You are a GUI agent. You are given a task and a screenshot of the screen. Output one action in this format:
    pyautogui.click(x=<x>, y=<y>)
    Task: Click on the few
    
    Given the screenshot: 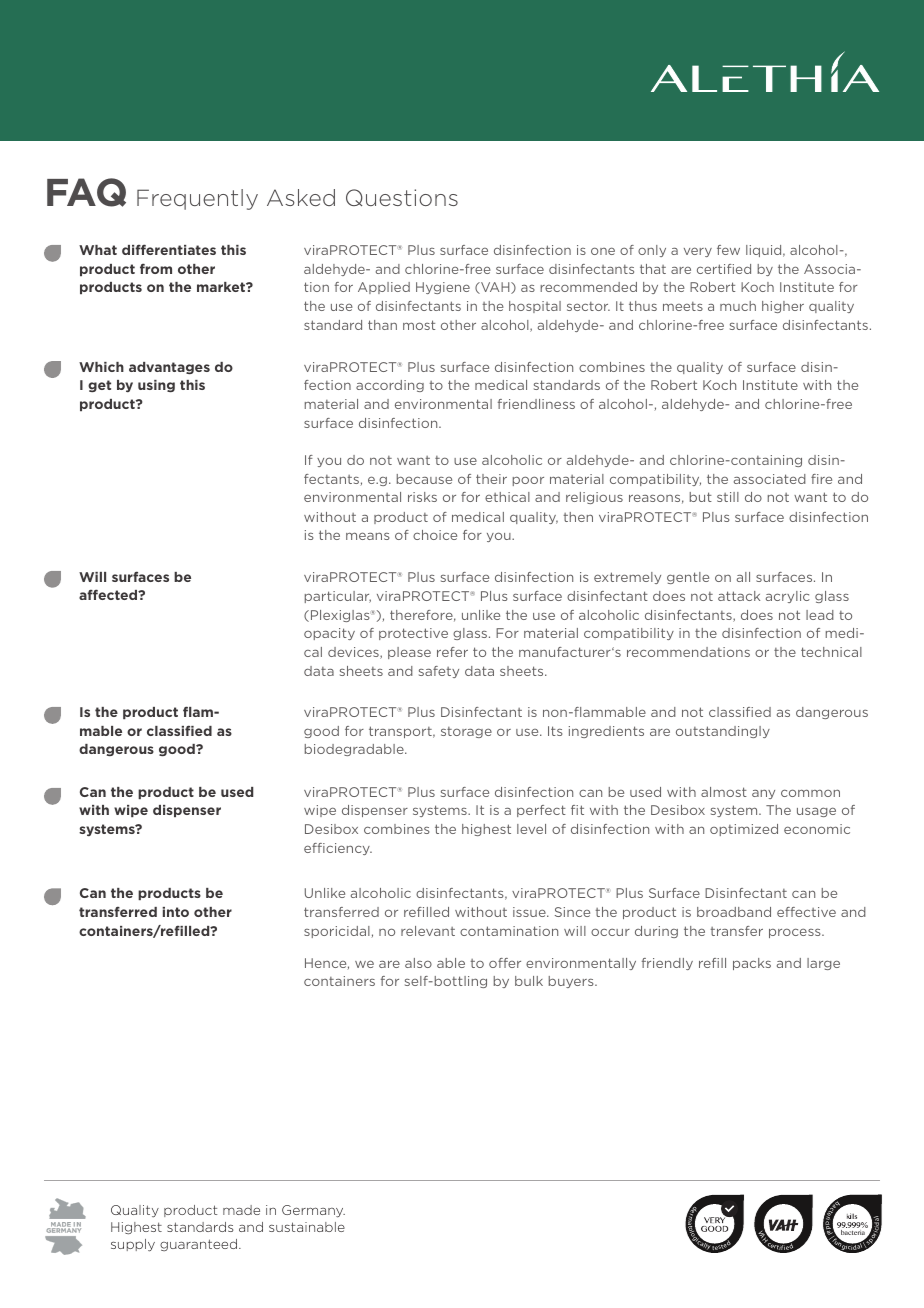 What is the action you would take?
    pyautogui.click(x=728, y=250)
